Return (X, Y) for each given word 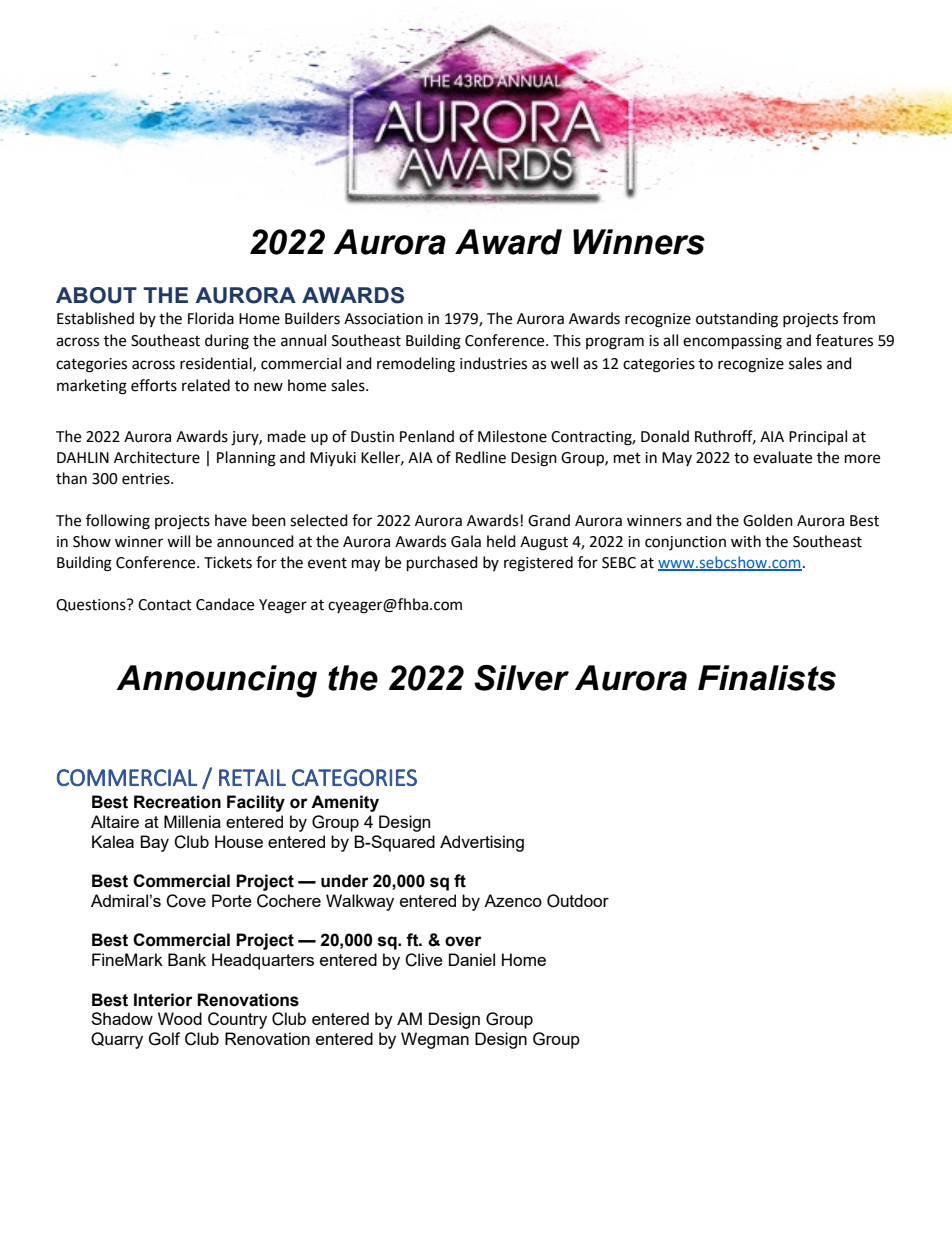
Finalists (767, 678)
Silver (521, 678)
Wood (180, 1018)
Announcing (216, 681)
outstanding (737, 320)
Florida (211, 318)
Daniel (472, 959)
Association (383, 319)
